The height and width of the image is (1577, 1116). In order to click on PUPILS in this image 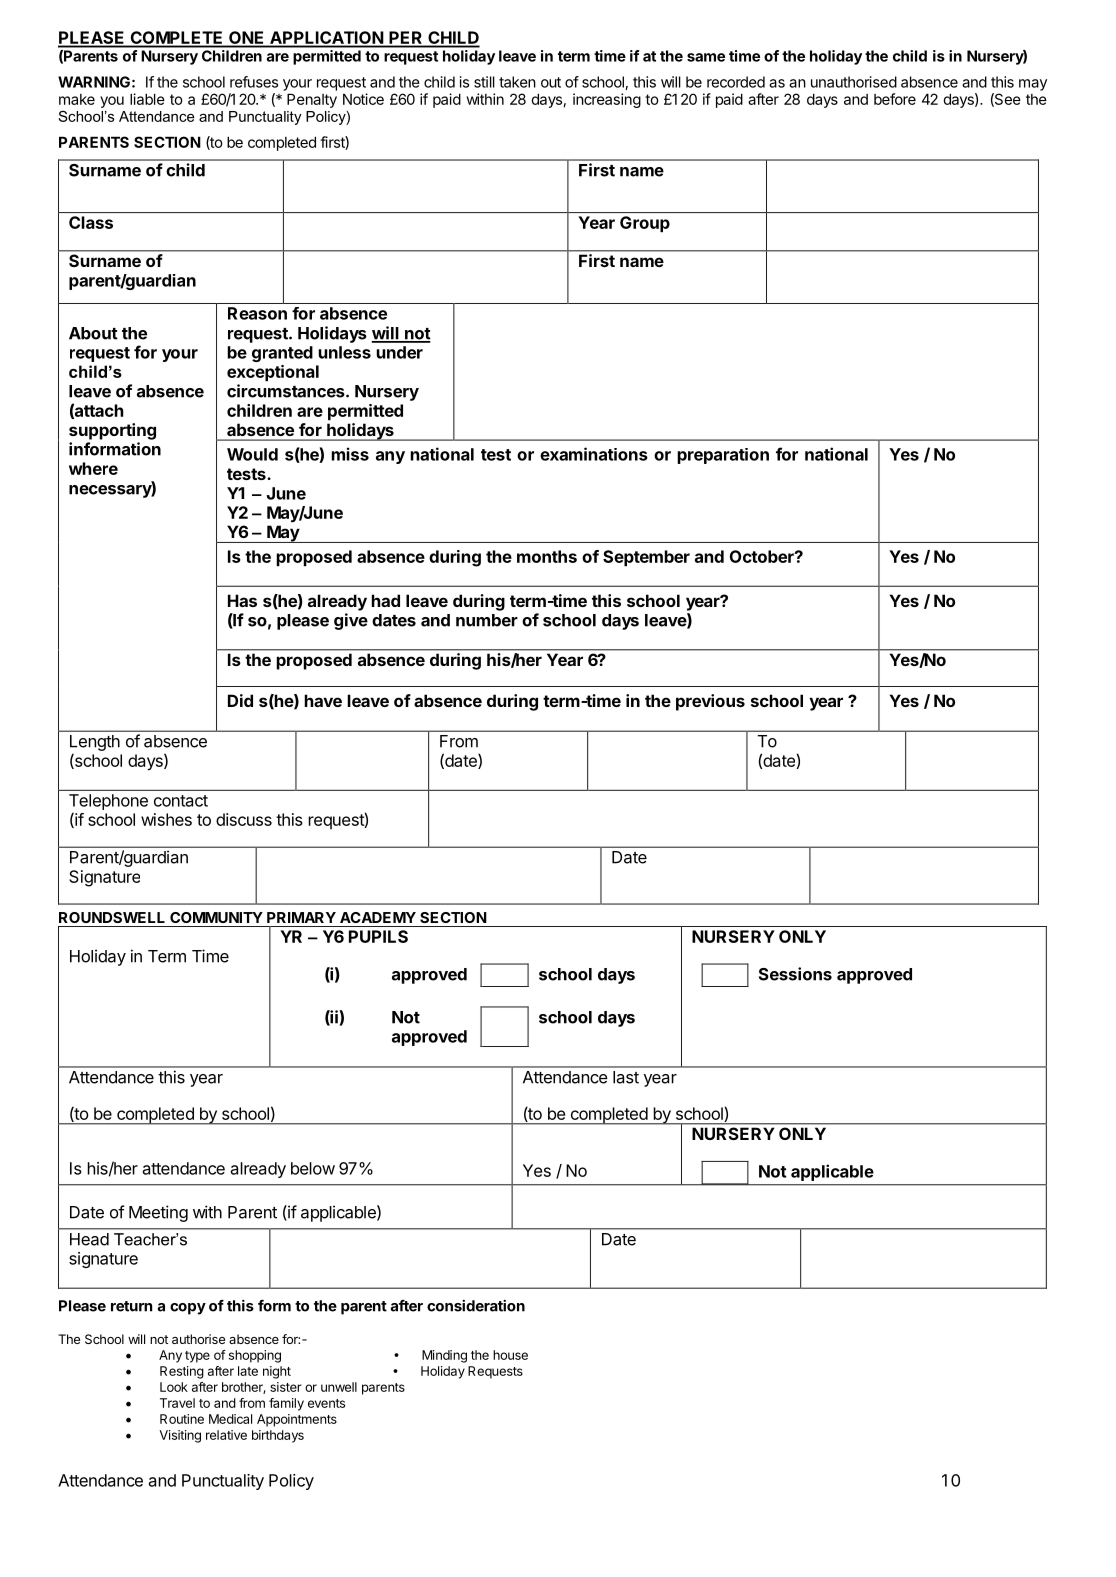, I will do `click(378, 936)`.
